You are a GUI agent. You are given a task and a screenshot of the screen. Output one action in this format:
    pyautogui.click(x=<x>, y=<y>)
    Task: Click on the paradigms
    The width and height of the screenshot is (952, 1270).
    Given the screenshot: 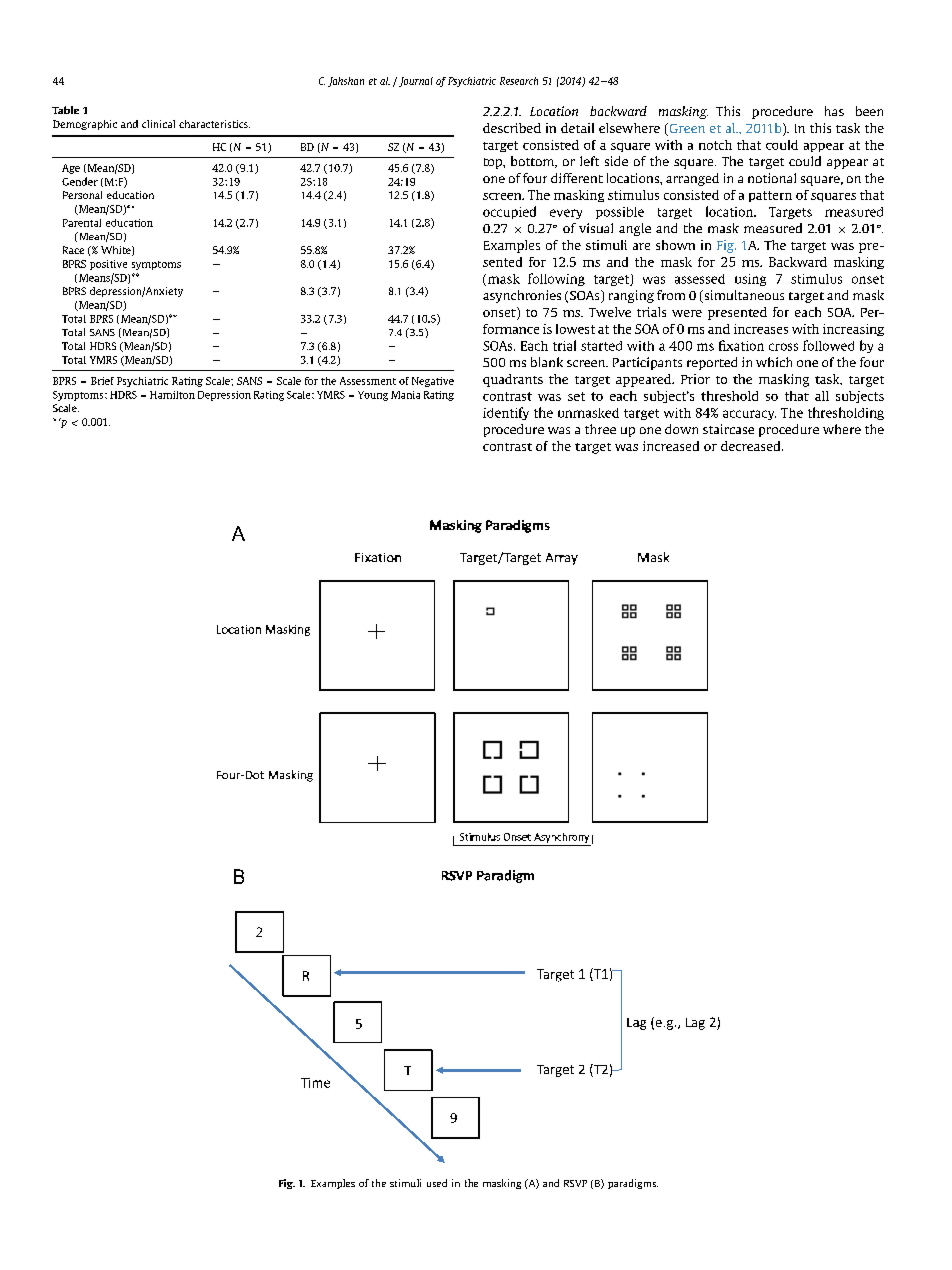 What is the action you would take?
    pyautogui.click(x=633, y=1184)
